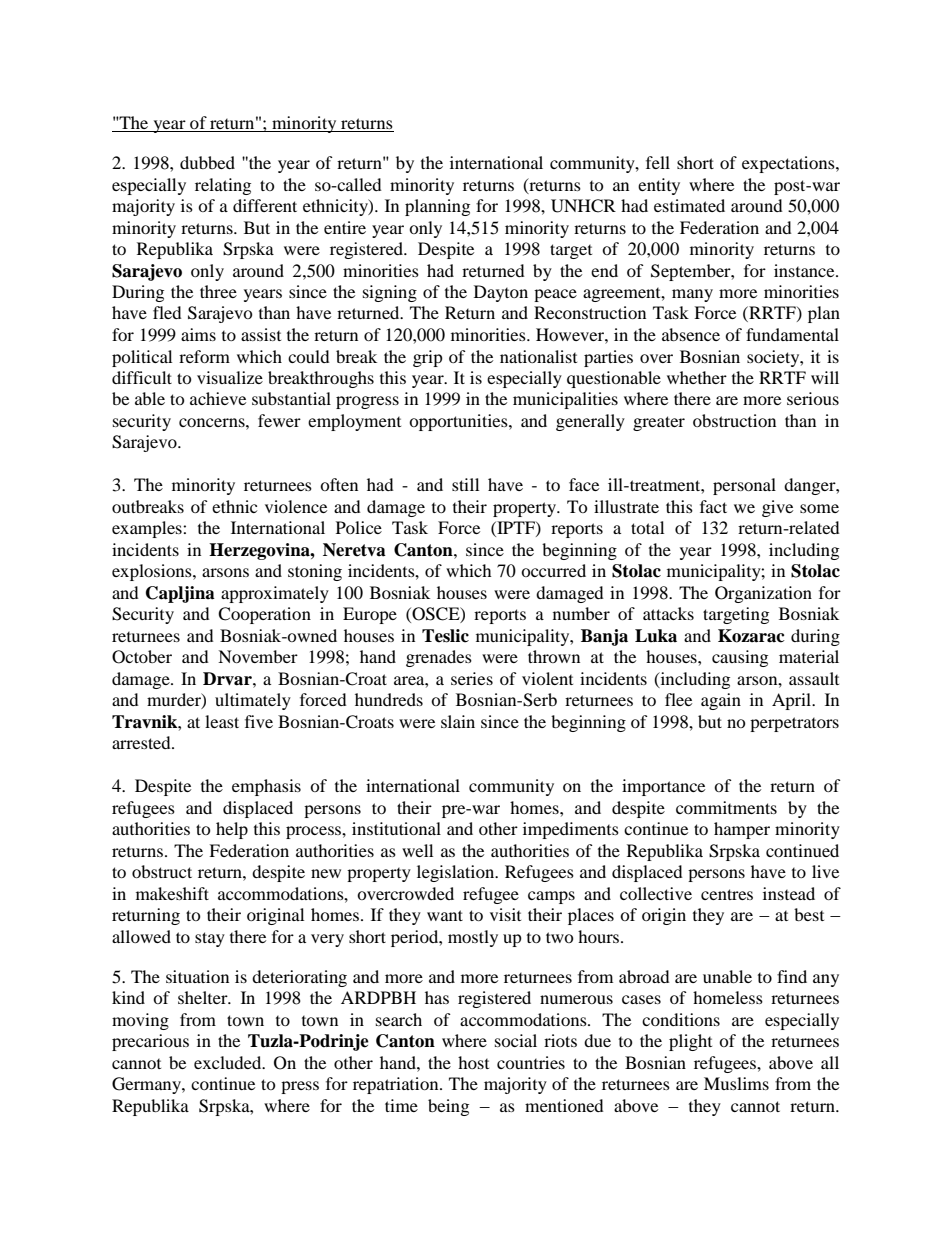 This page has width=952, height=1233. I want to click on relating, so click(223, 186).
